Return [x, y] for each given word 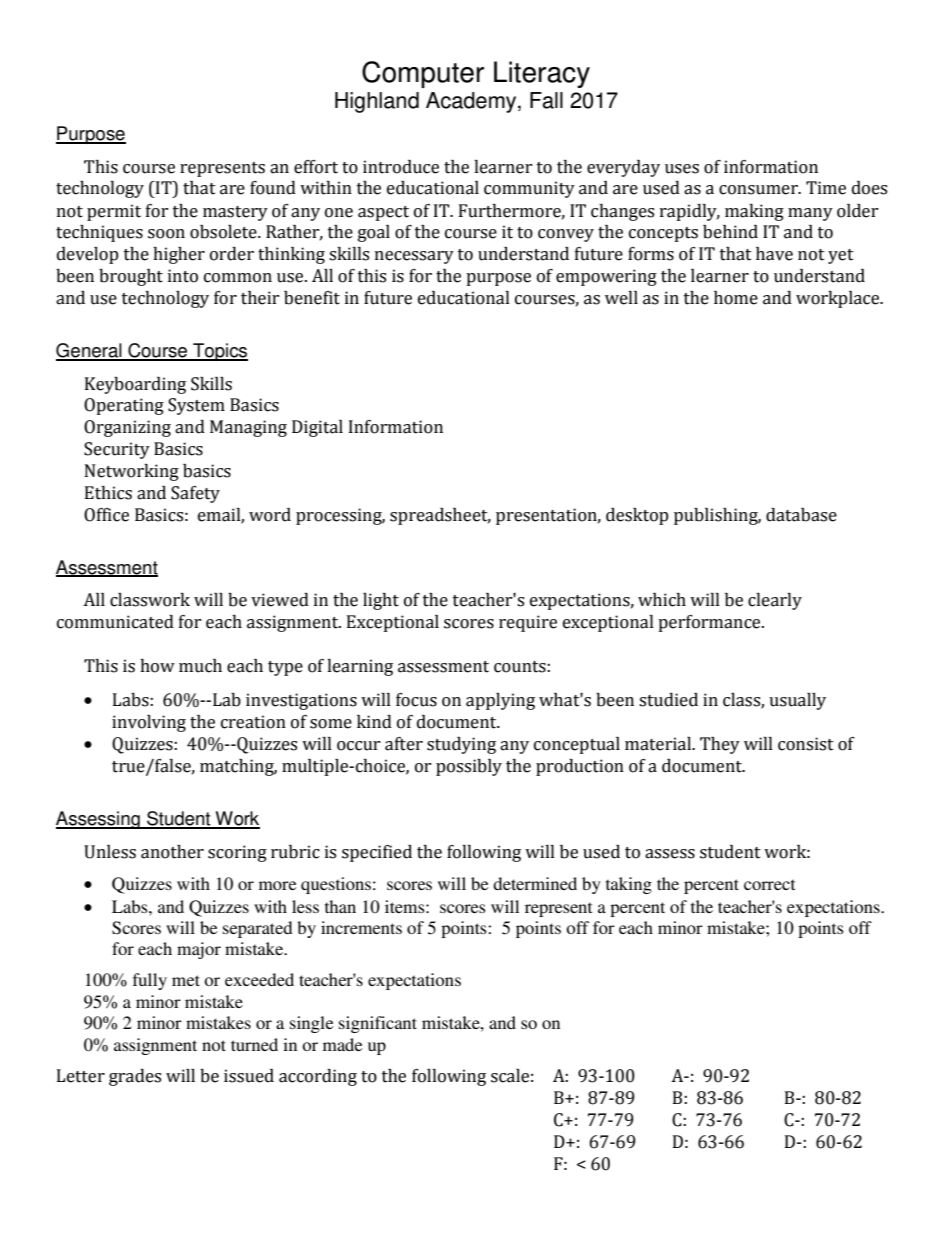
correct [769, 884]
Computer [423, 74]
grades [135, 1077]
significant [378, 1024]
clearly [775, 601]
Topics [219, 352]
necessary [414, 257]
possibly [469, 767]
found [273, 188]
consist [806, 744]
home [736, 298]
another [172, 852]
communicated [115, 622]
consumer [759, 190]
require [528, 623]
